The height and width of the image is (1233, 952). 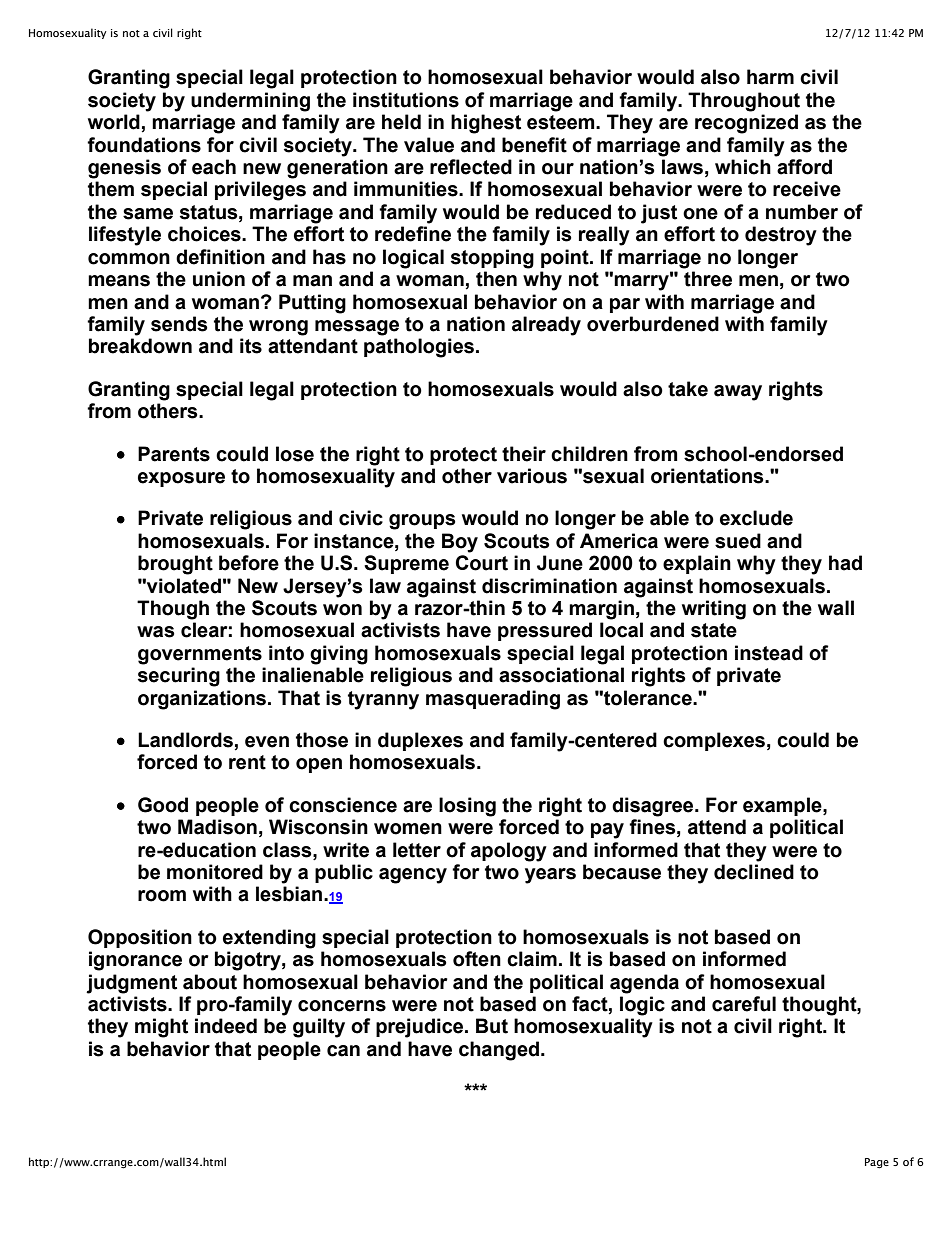 I want to click on indeed, so click(x=226, y=1026).
